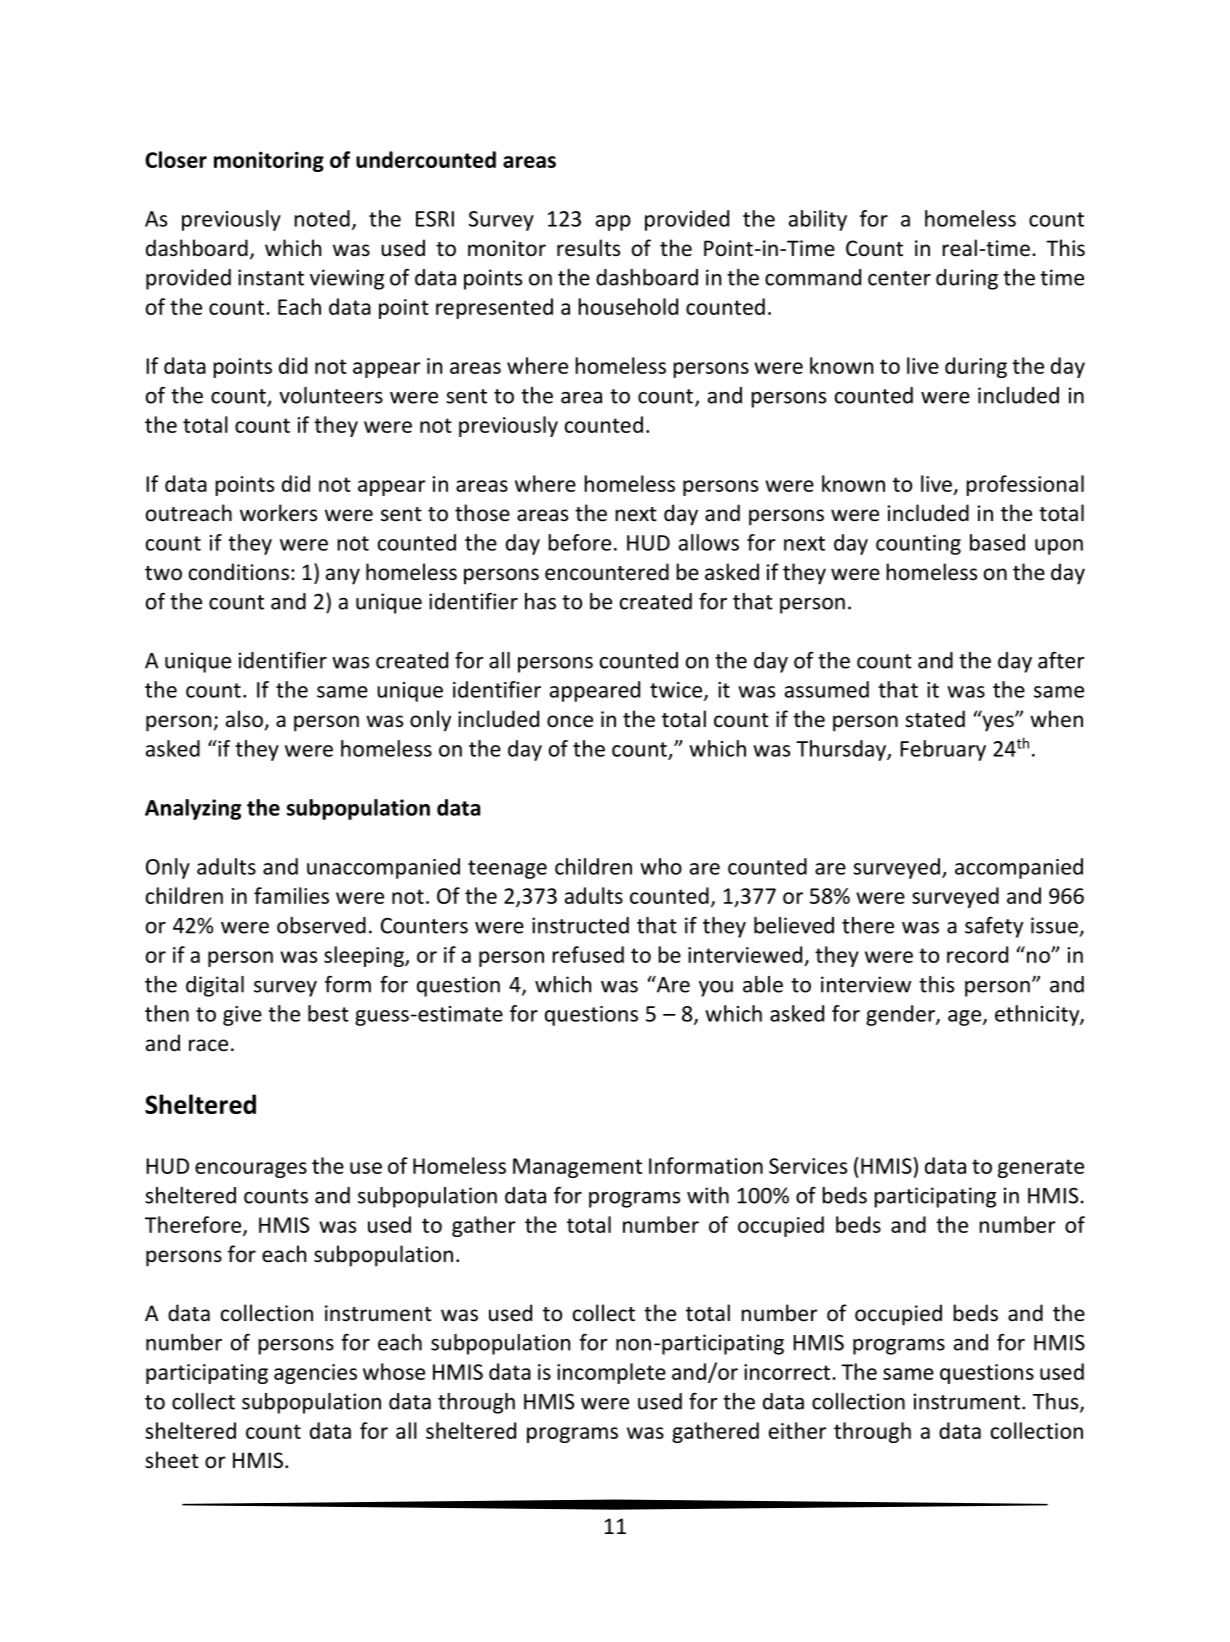  I want to click on results, so click(588, 248).
